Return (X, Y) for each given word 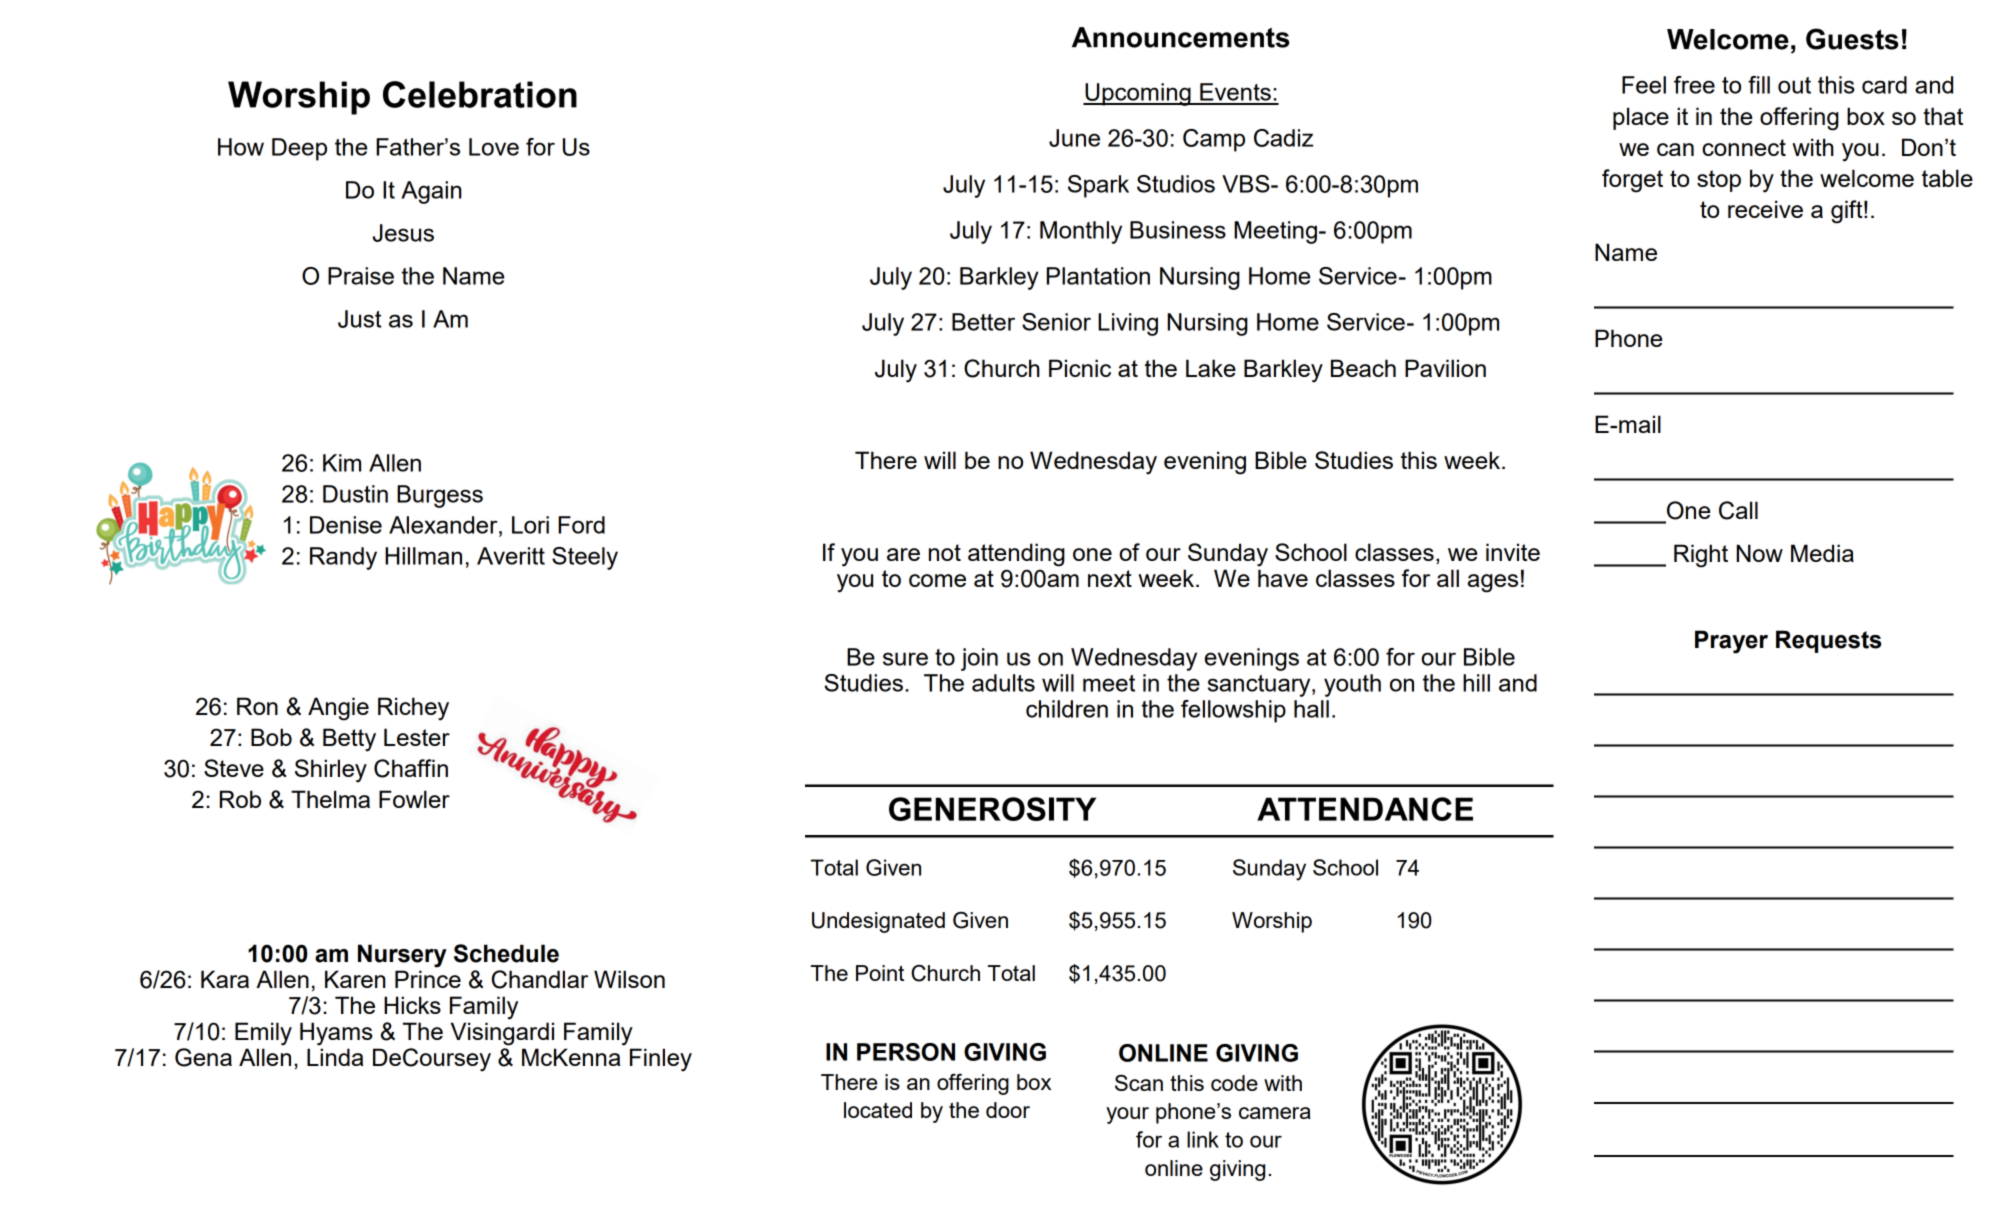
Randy (343, 558)
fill (1759, 85)
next (1110, 578)
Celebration (480, 94)
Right (1701, 556)
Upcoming (1138, 94)
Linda (335, 1057)
